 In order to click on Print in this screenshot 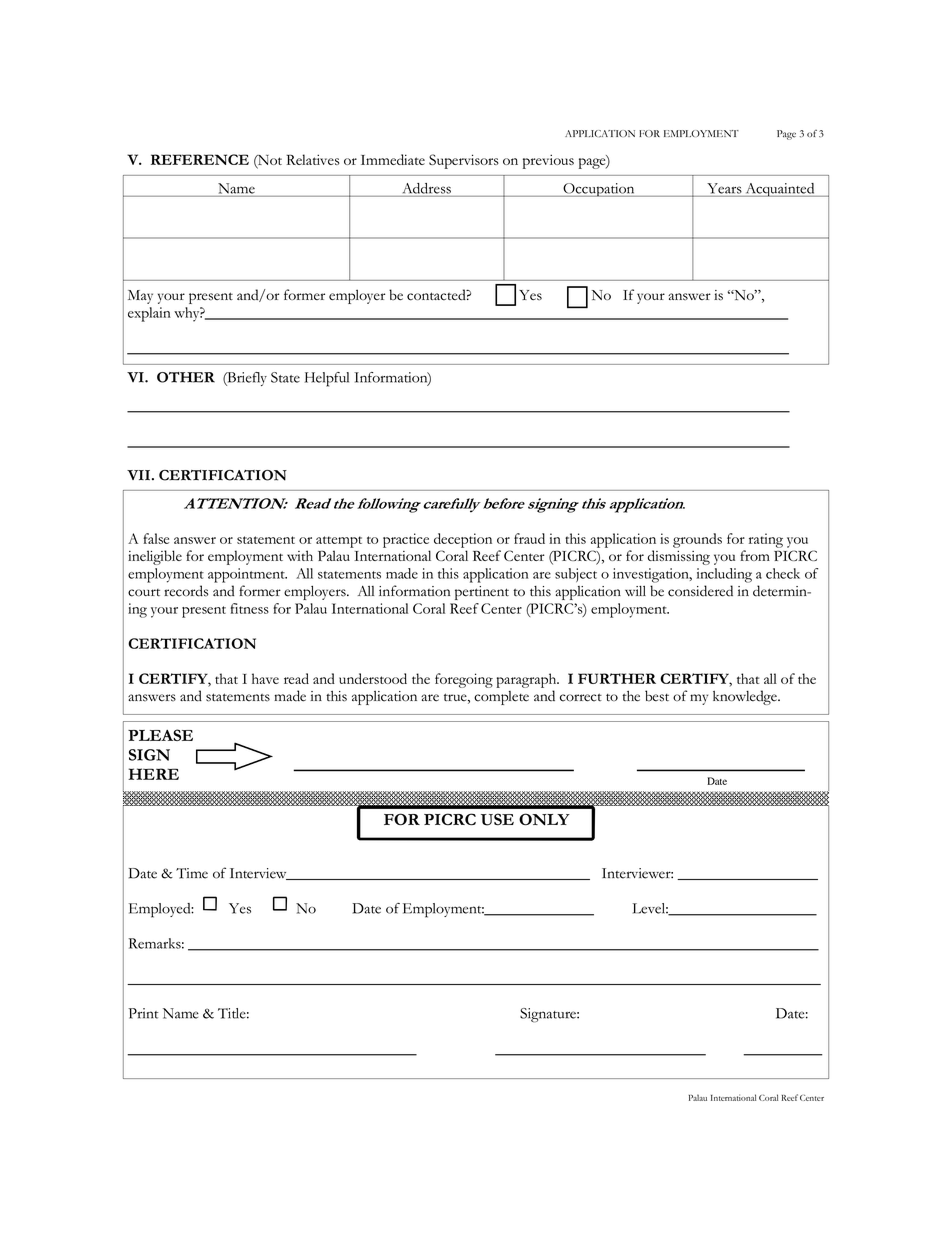, I will do `click(143, 1013)`.
